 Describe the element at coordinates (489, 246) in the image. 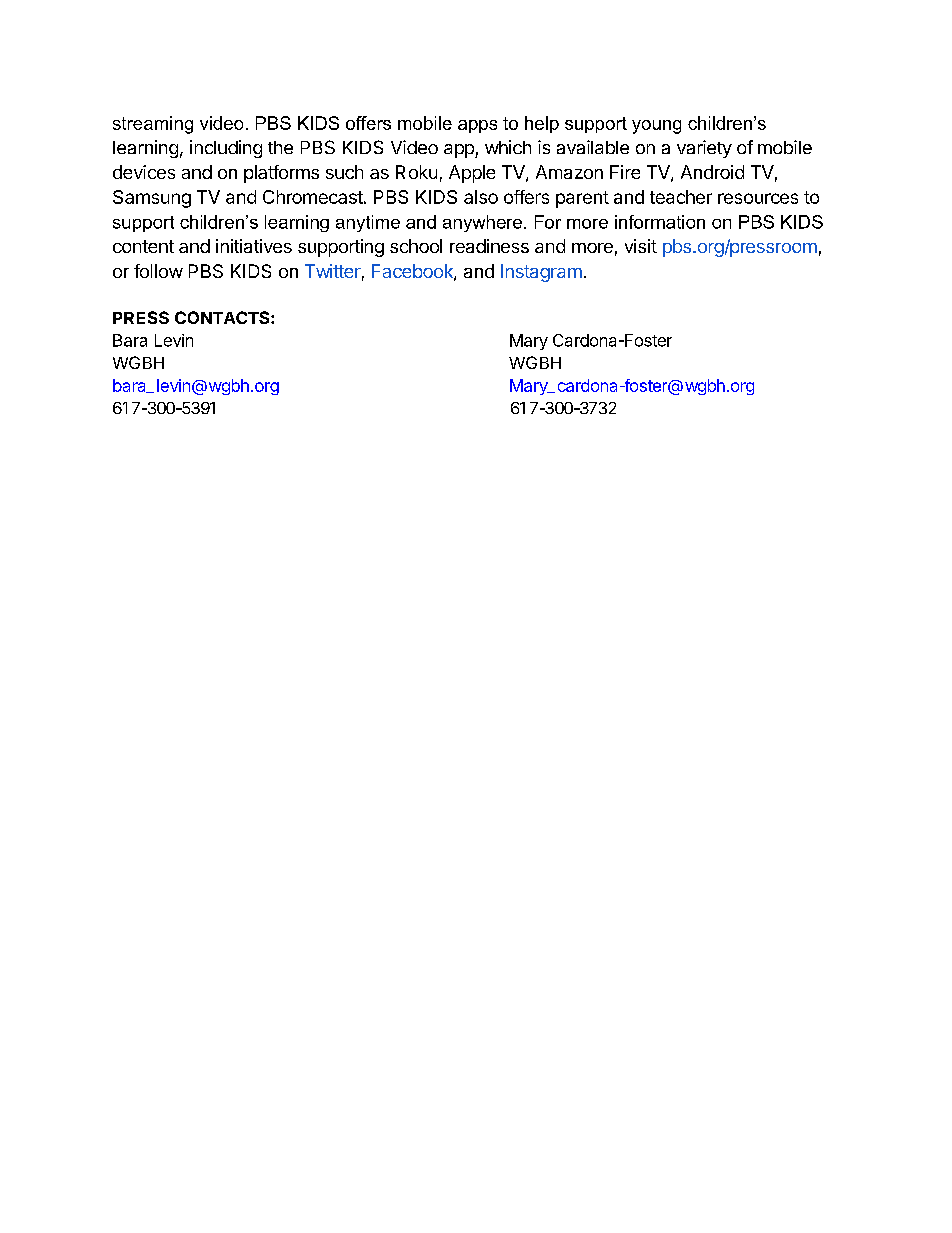

I see `readiness` at that location.
